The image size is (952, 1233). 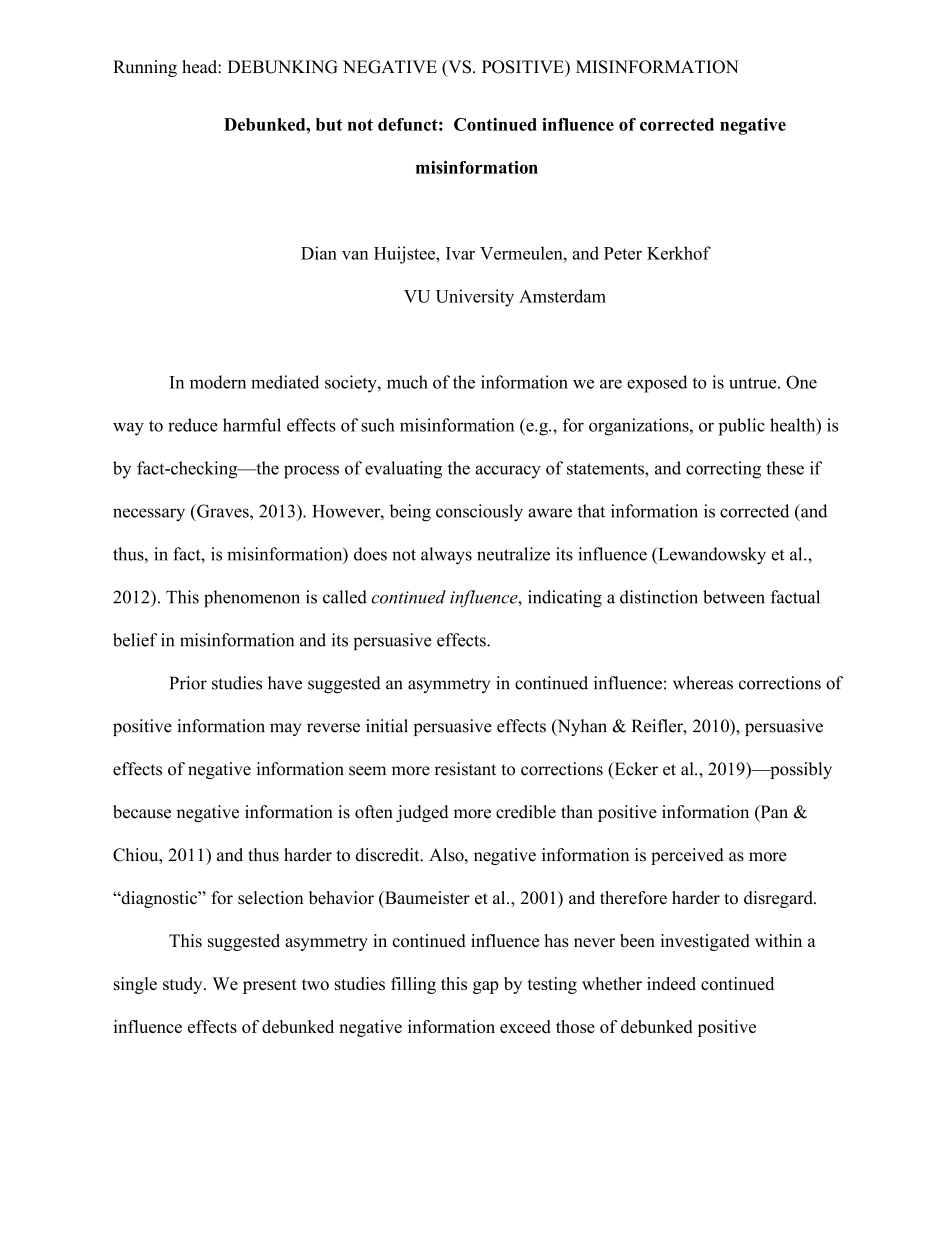 I want to click on but, so click(x=329, y=124).
